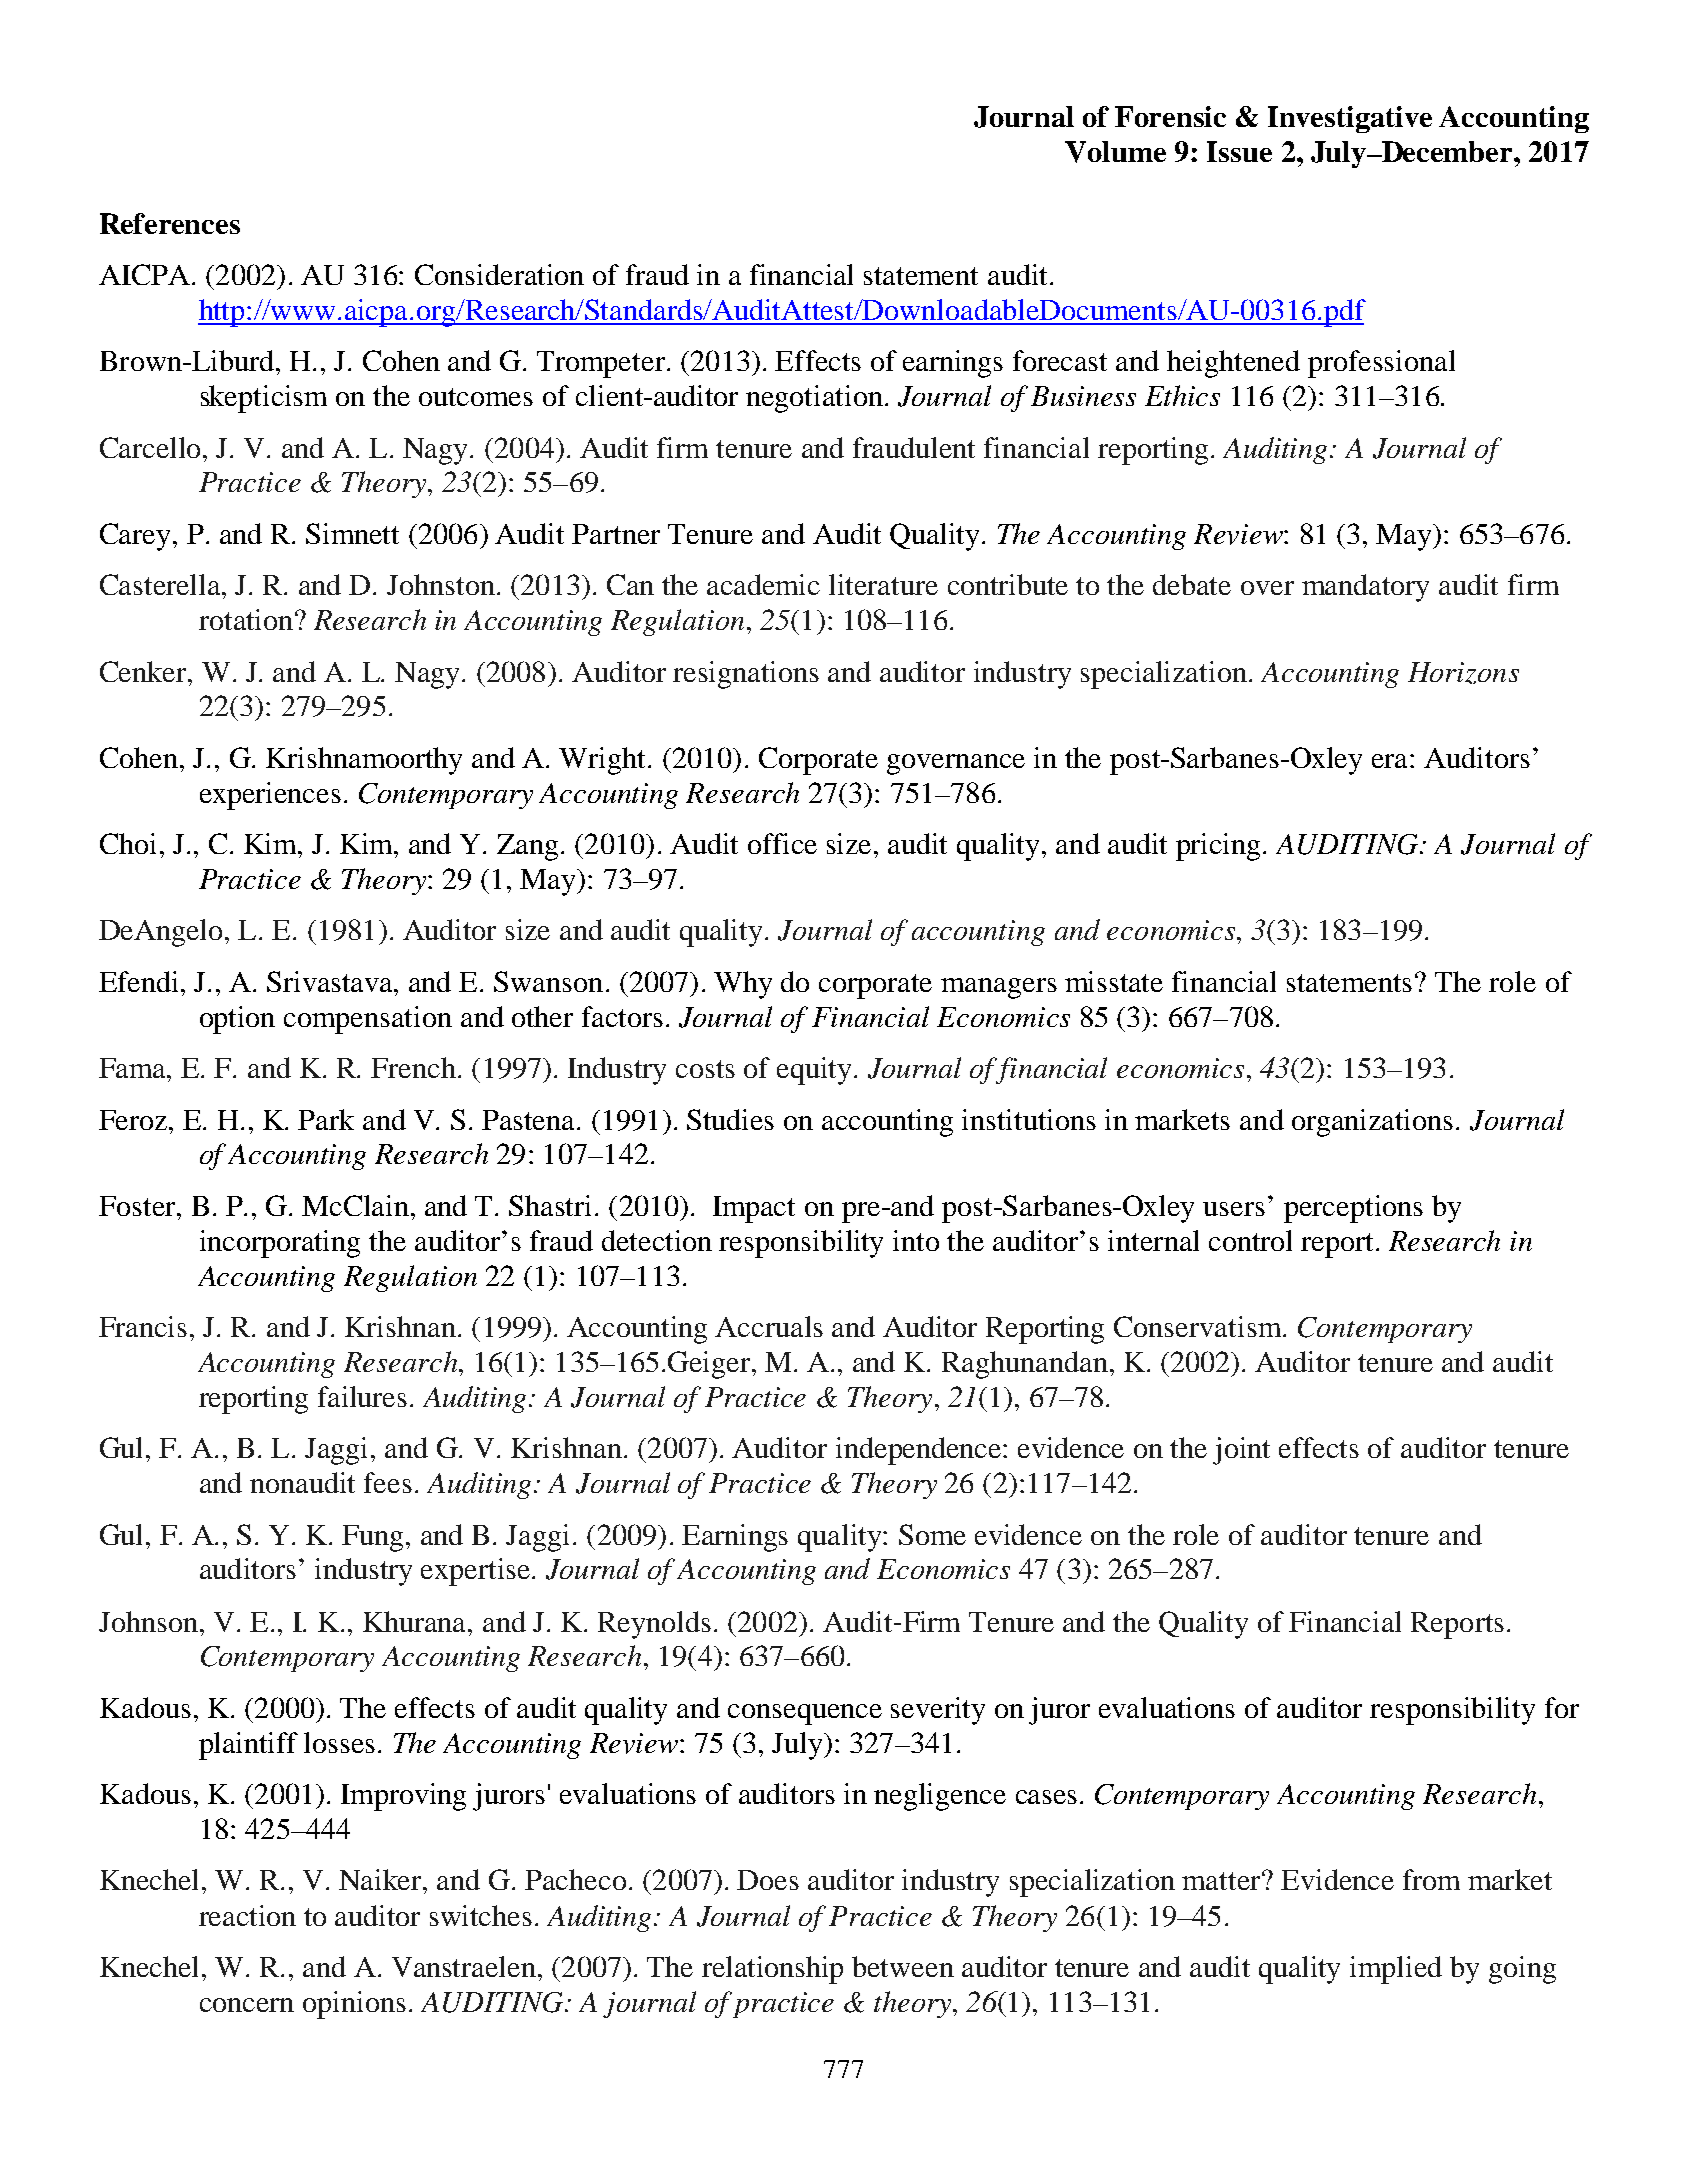 This screenshot has height=2184, width=1688. I want to click on literature, so click(883, 584).
